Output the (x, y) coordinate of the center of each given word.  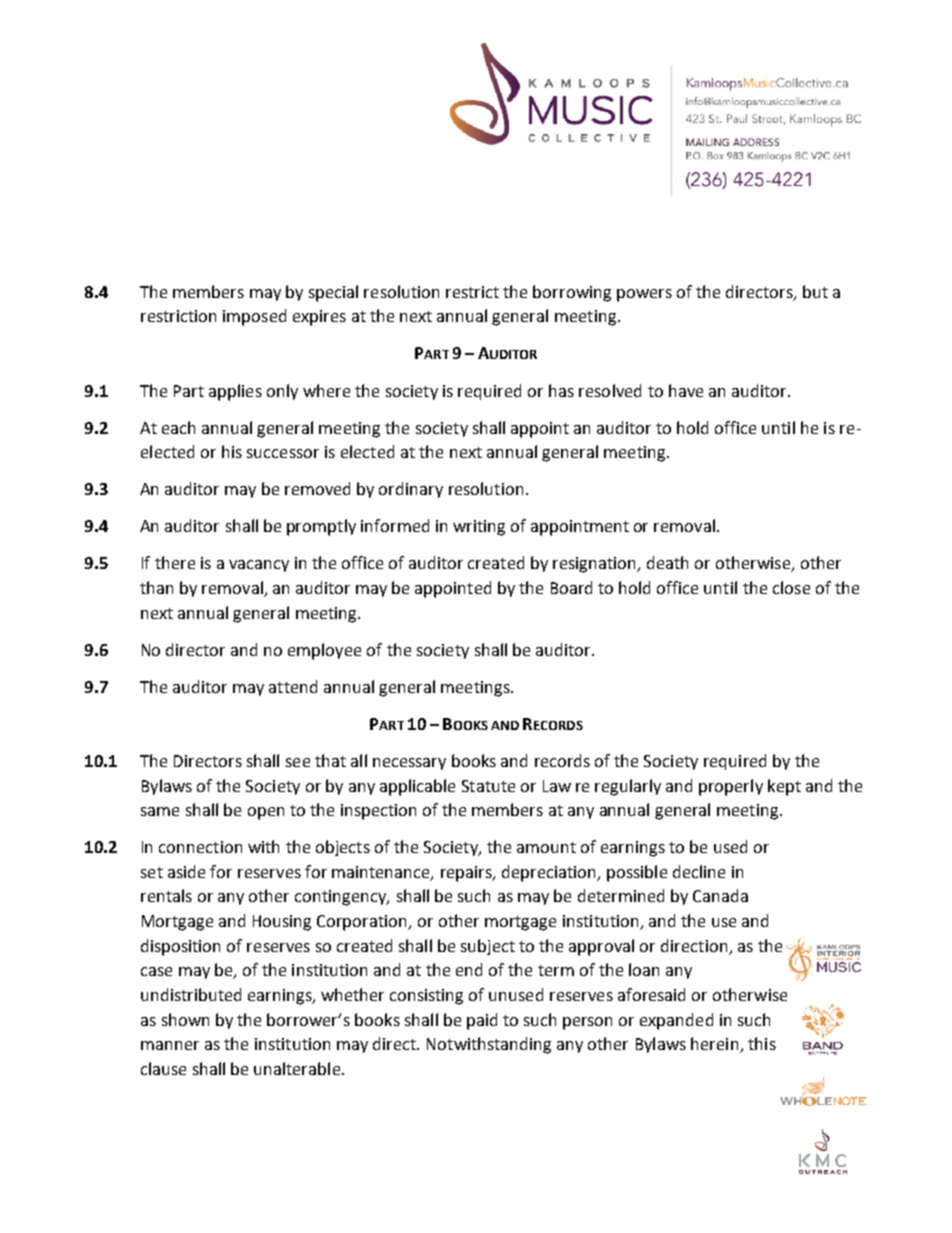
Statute (488, 786)
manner (170, 1045)
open (266, 813)
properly (731, 787)
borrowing (572, 293)
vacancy (259, 566)
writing (479, 528)
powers (644, 295)
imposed (254, 317)
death (667, 562)
